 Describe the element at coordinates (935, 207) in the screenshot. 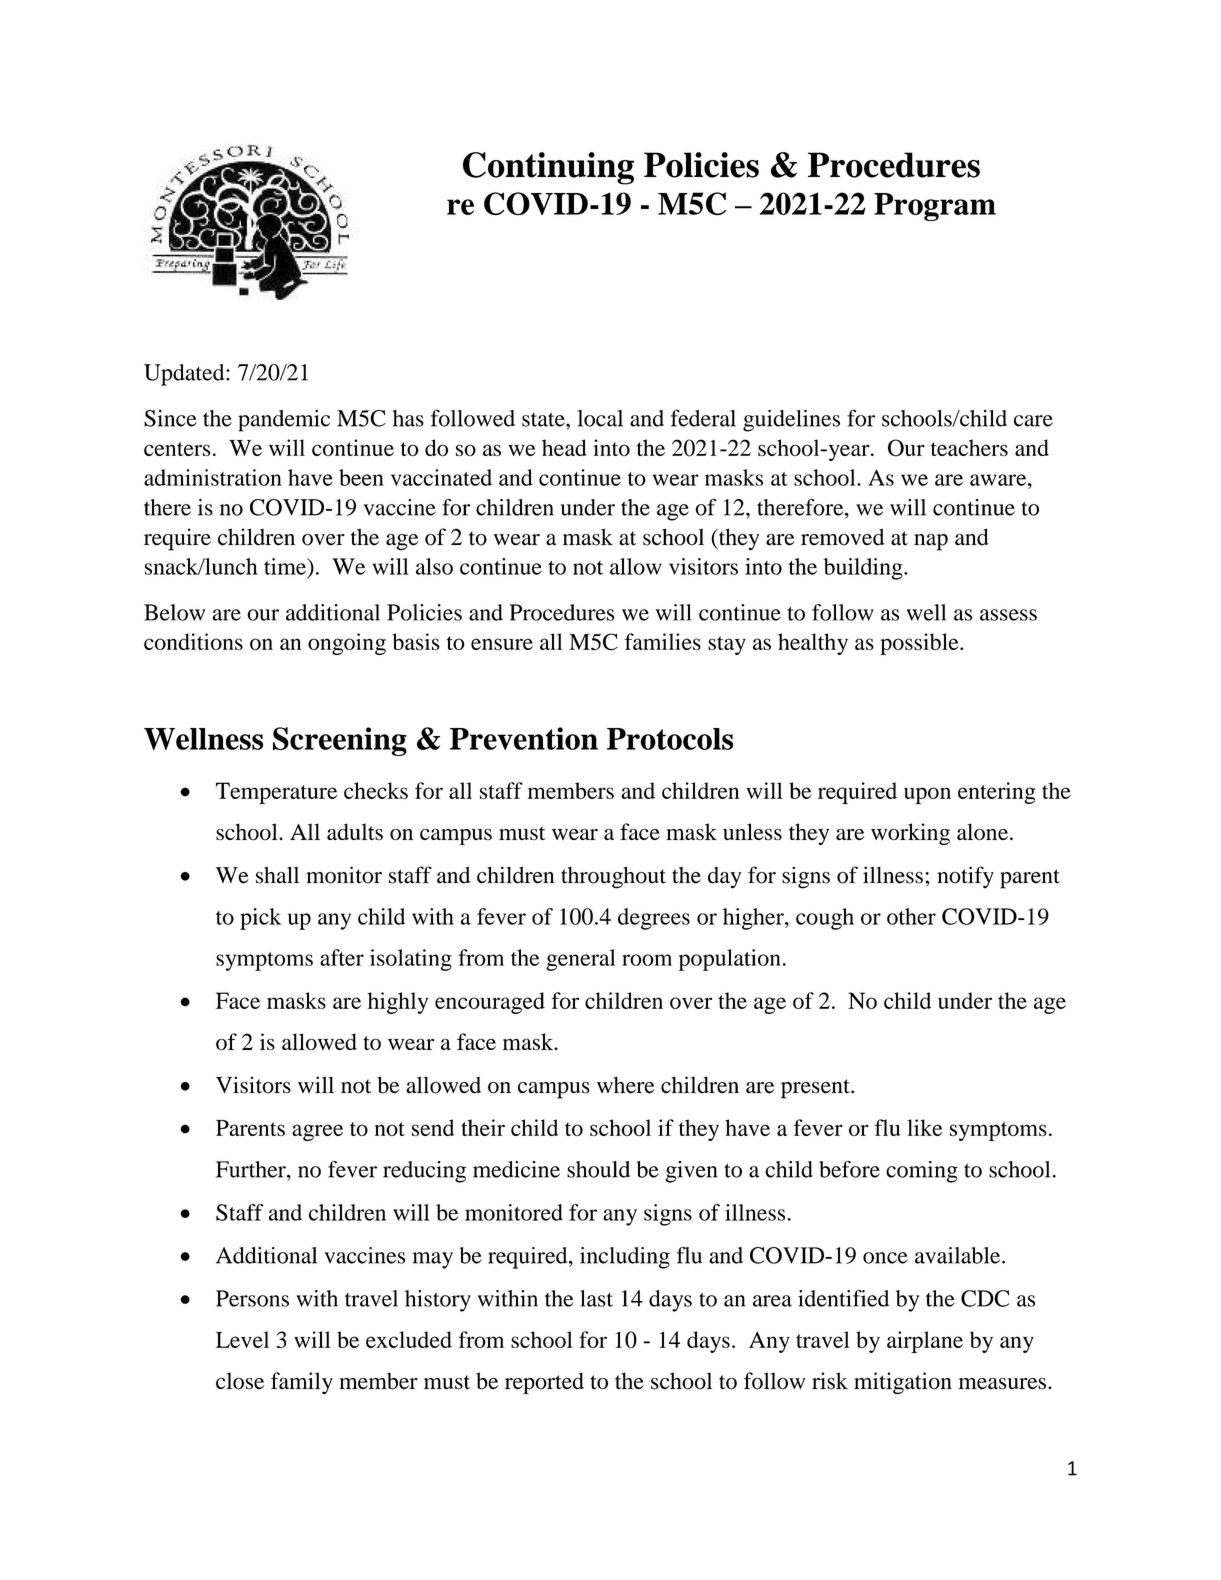

I see `Program` at that location.
